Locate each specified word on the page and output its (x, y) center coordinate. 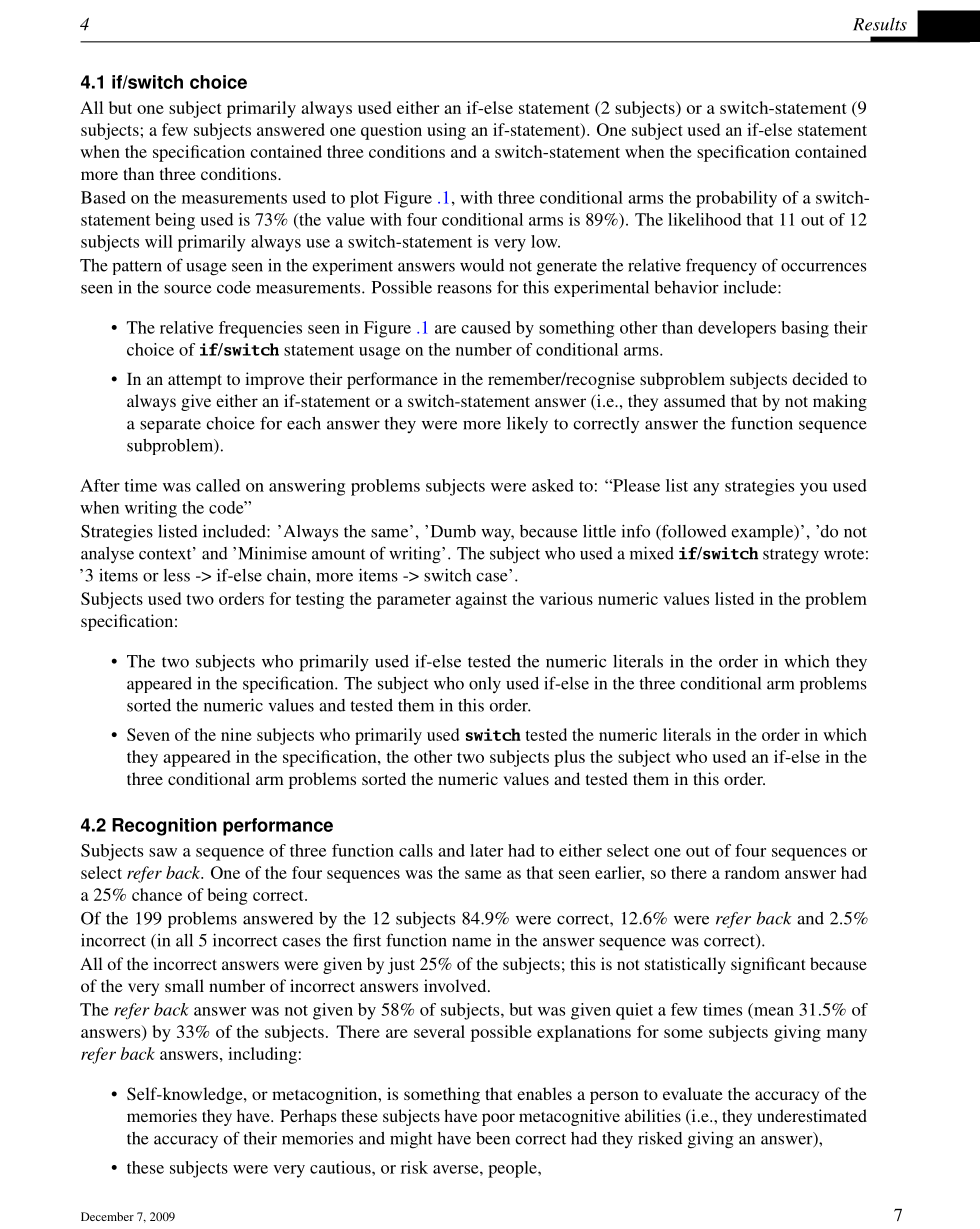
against (481, 600)
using (446, 131)
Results (880, 24)
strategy (791, 556)
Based (103, 197)
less (176, 575)
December (107, 1216)
